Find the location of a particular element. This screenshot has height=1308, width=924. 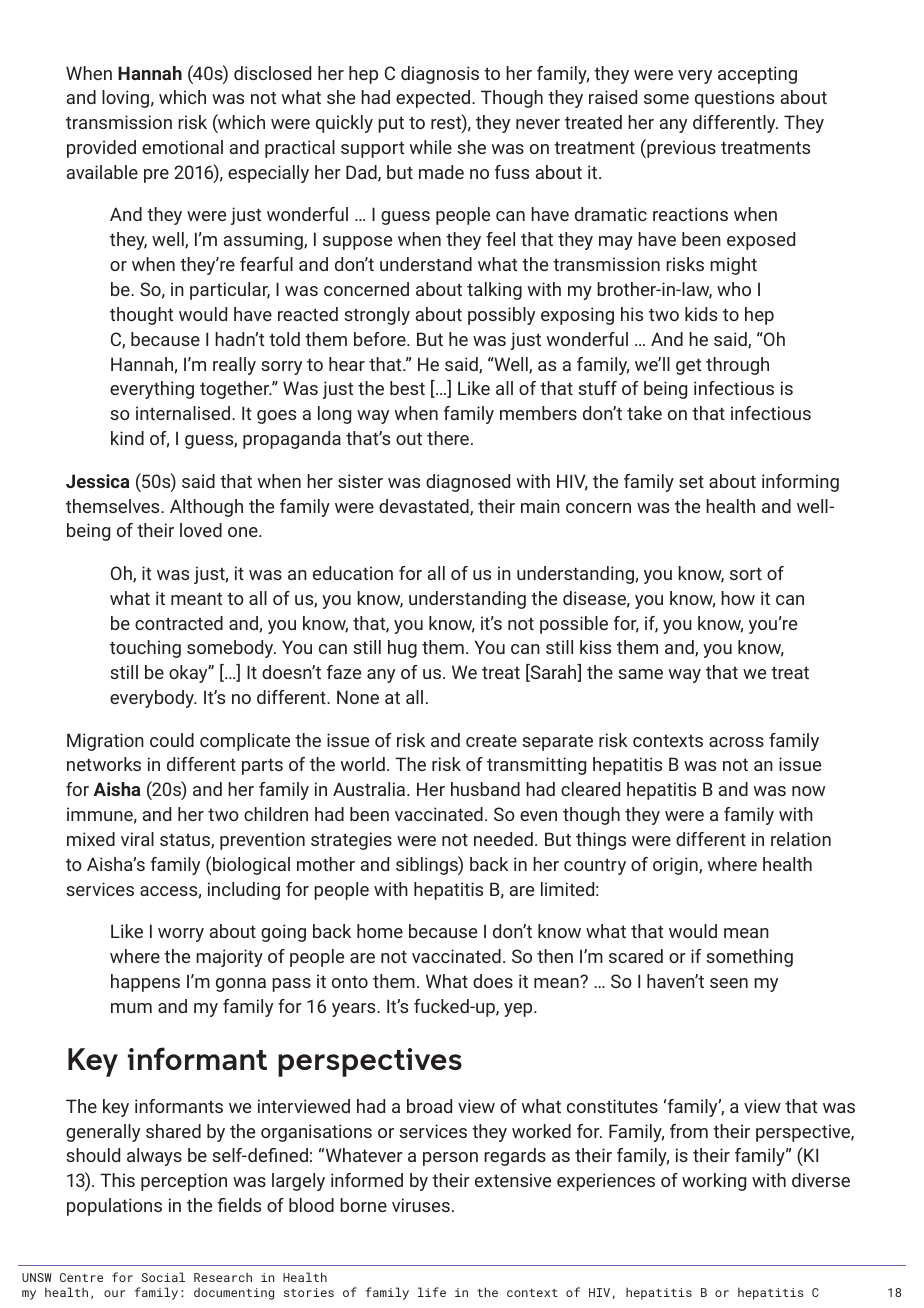

Social is located at coordinates (163, 1277).
